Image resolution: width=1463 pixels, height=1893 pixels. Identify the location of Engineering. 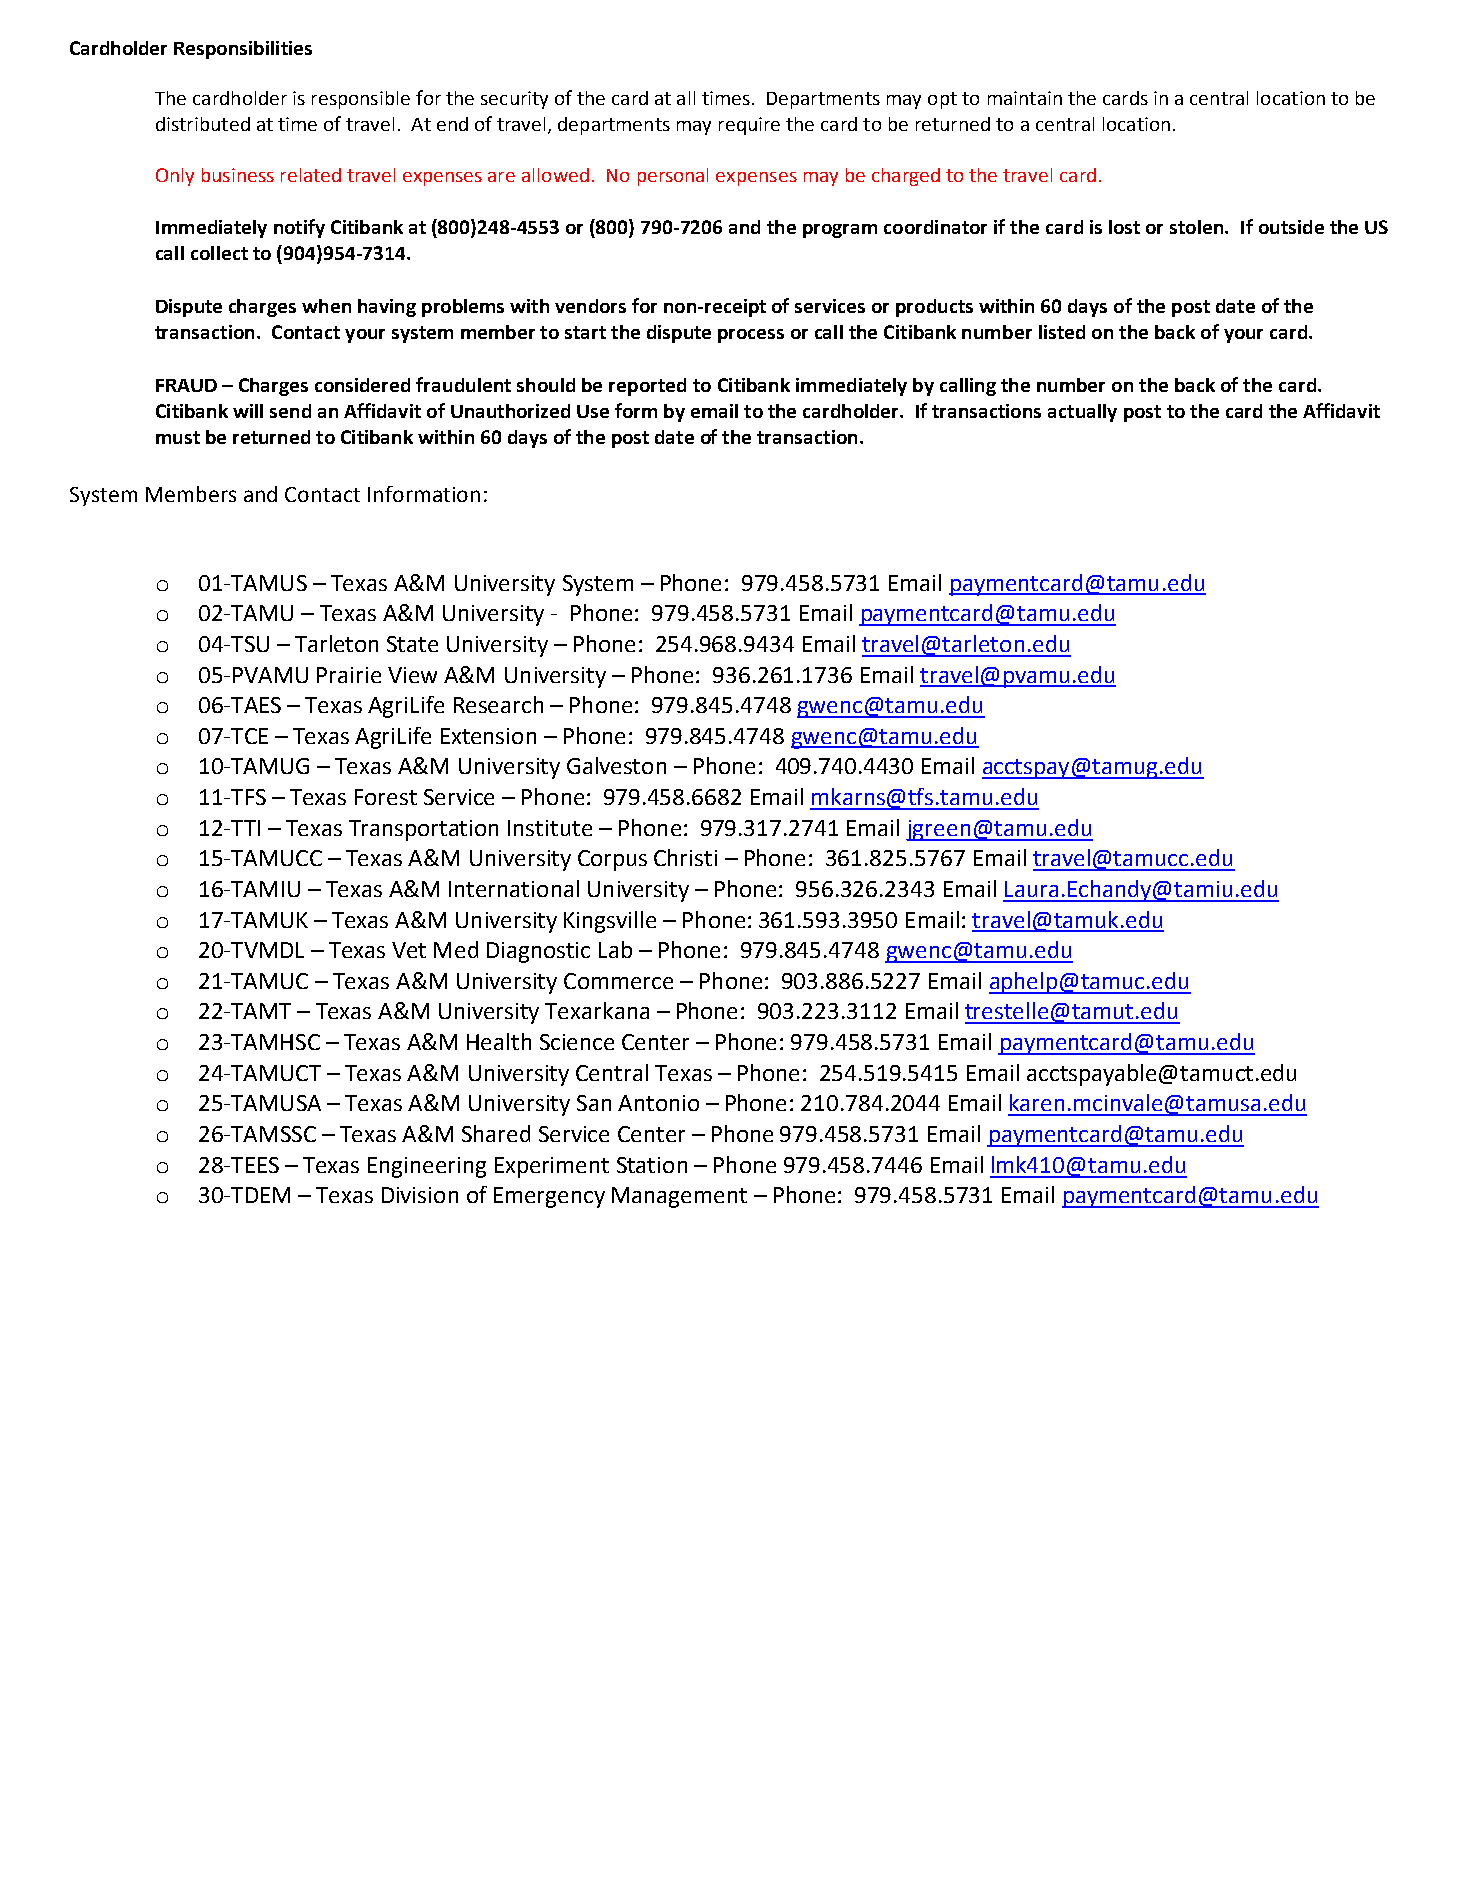
(427, 1167).
